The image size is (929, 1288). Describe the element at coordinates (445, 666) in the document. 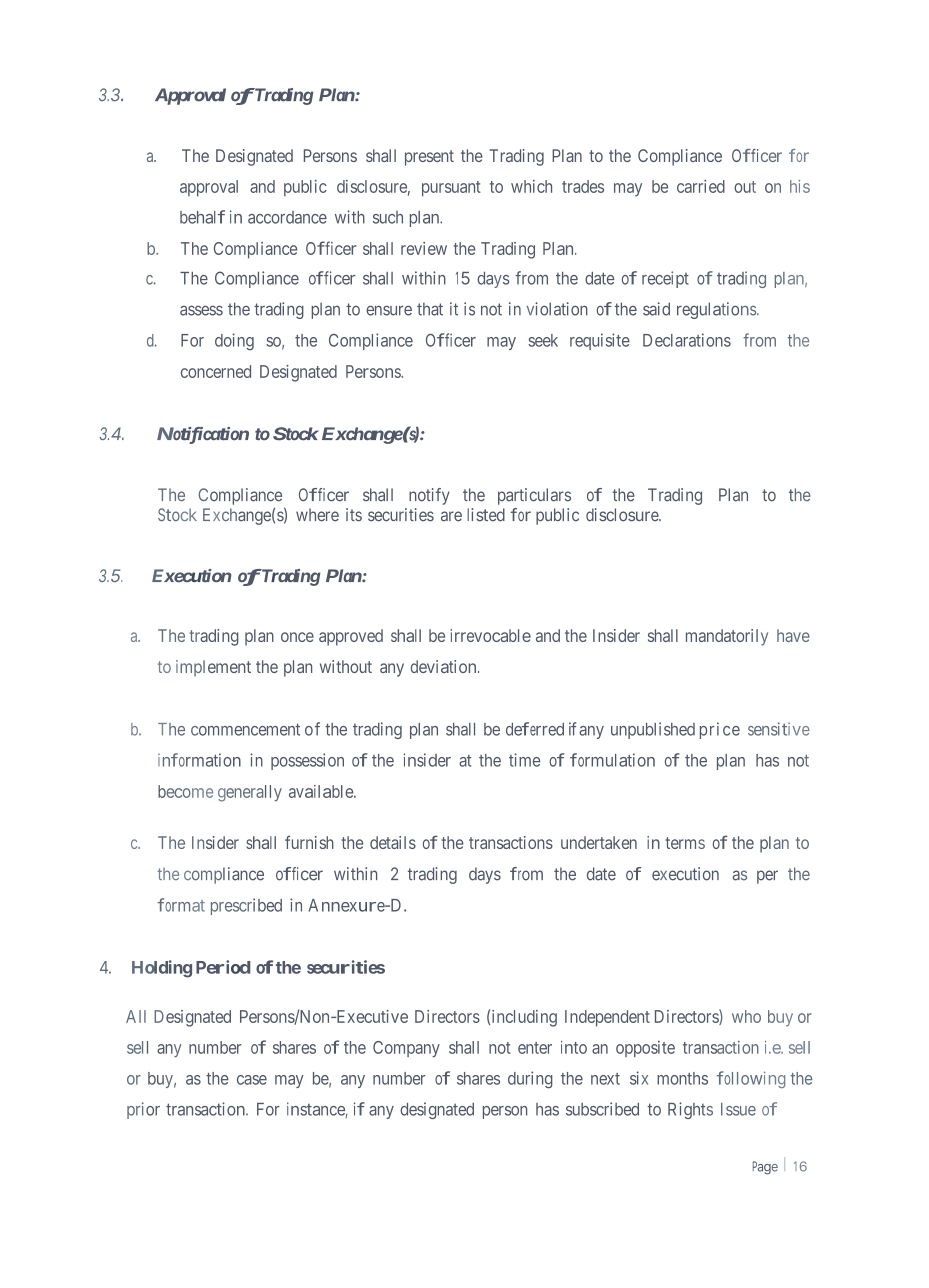

I see `deviation` at that location.
